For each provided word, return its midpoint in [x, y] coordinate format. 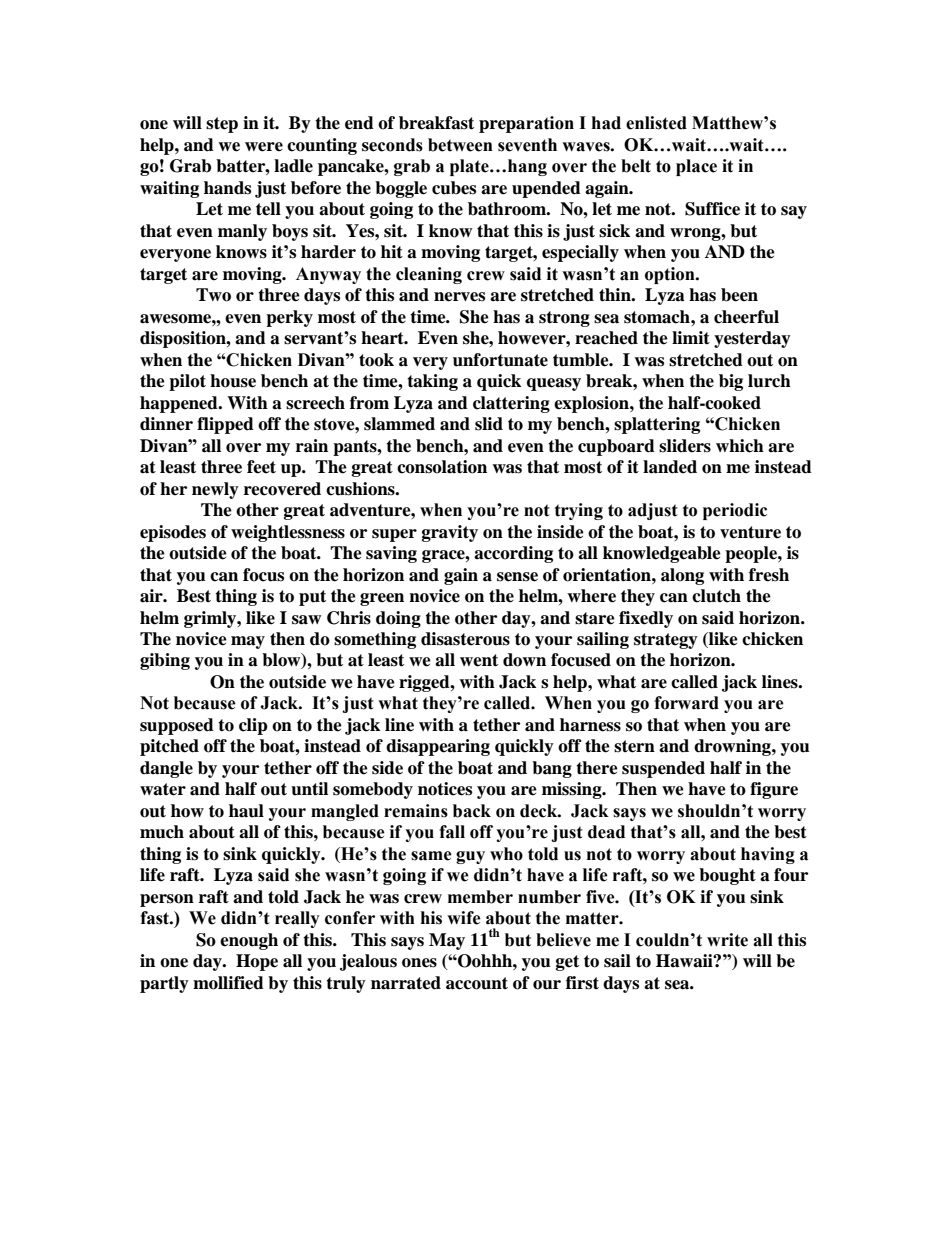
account [477, 983]
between [460, 145]
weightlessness [288, 533]
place [696, 167]
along [682, 576]
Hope [257, 962]
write [727, 940]
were [264, 147]
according [513, 554]
